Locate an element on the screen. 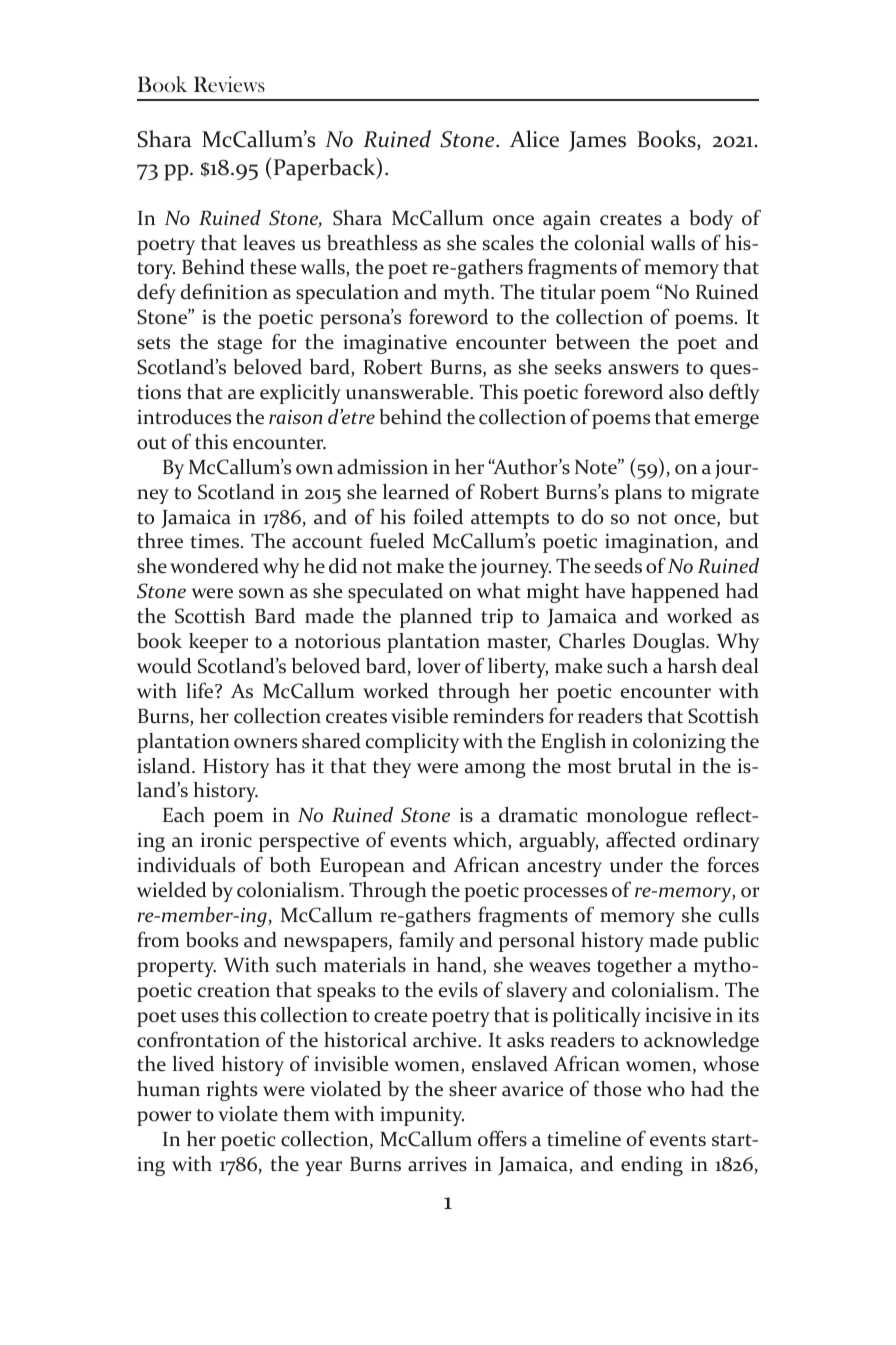 The image size is (896, 1345). Douglas is located at coordinates (670, 643).
